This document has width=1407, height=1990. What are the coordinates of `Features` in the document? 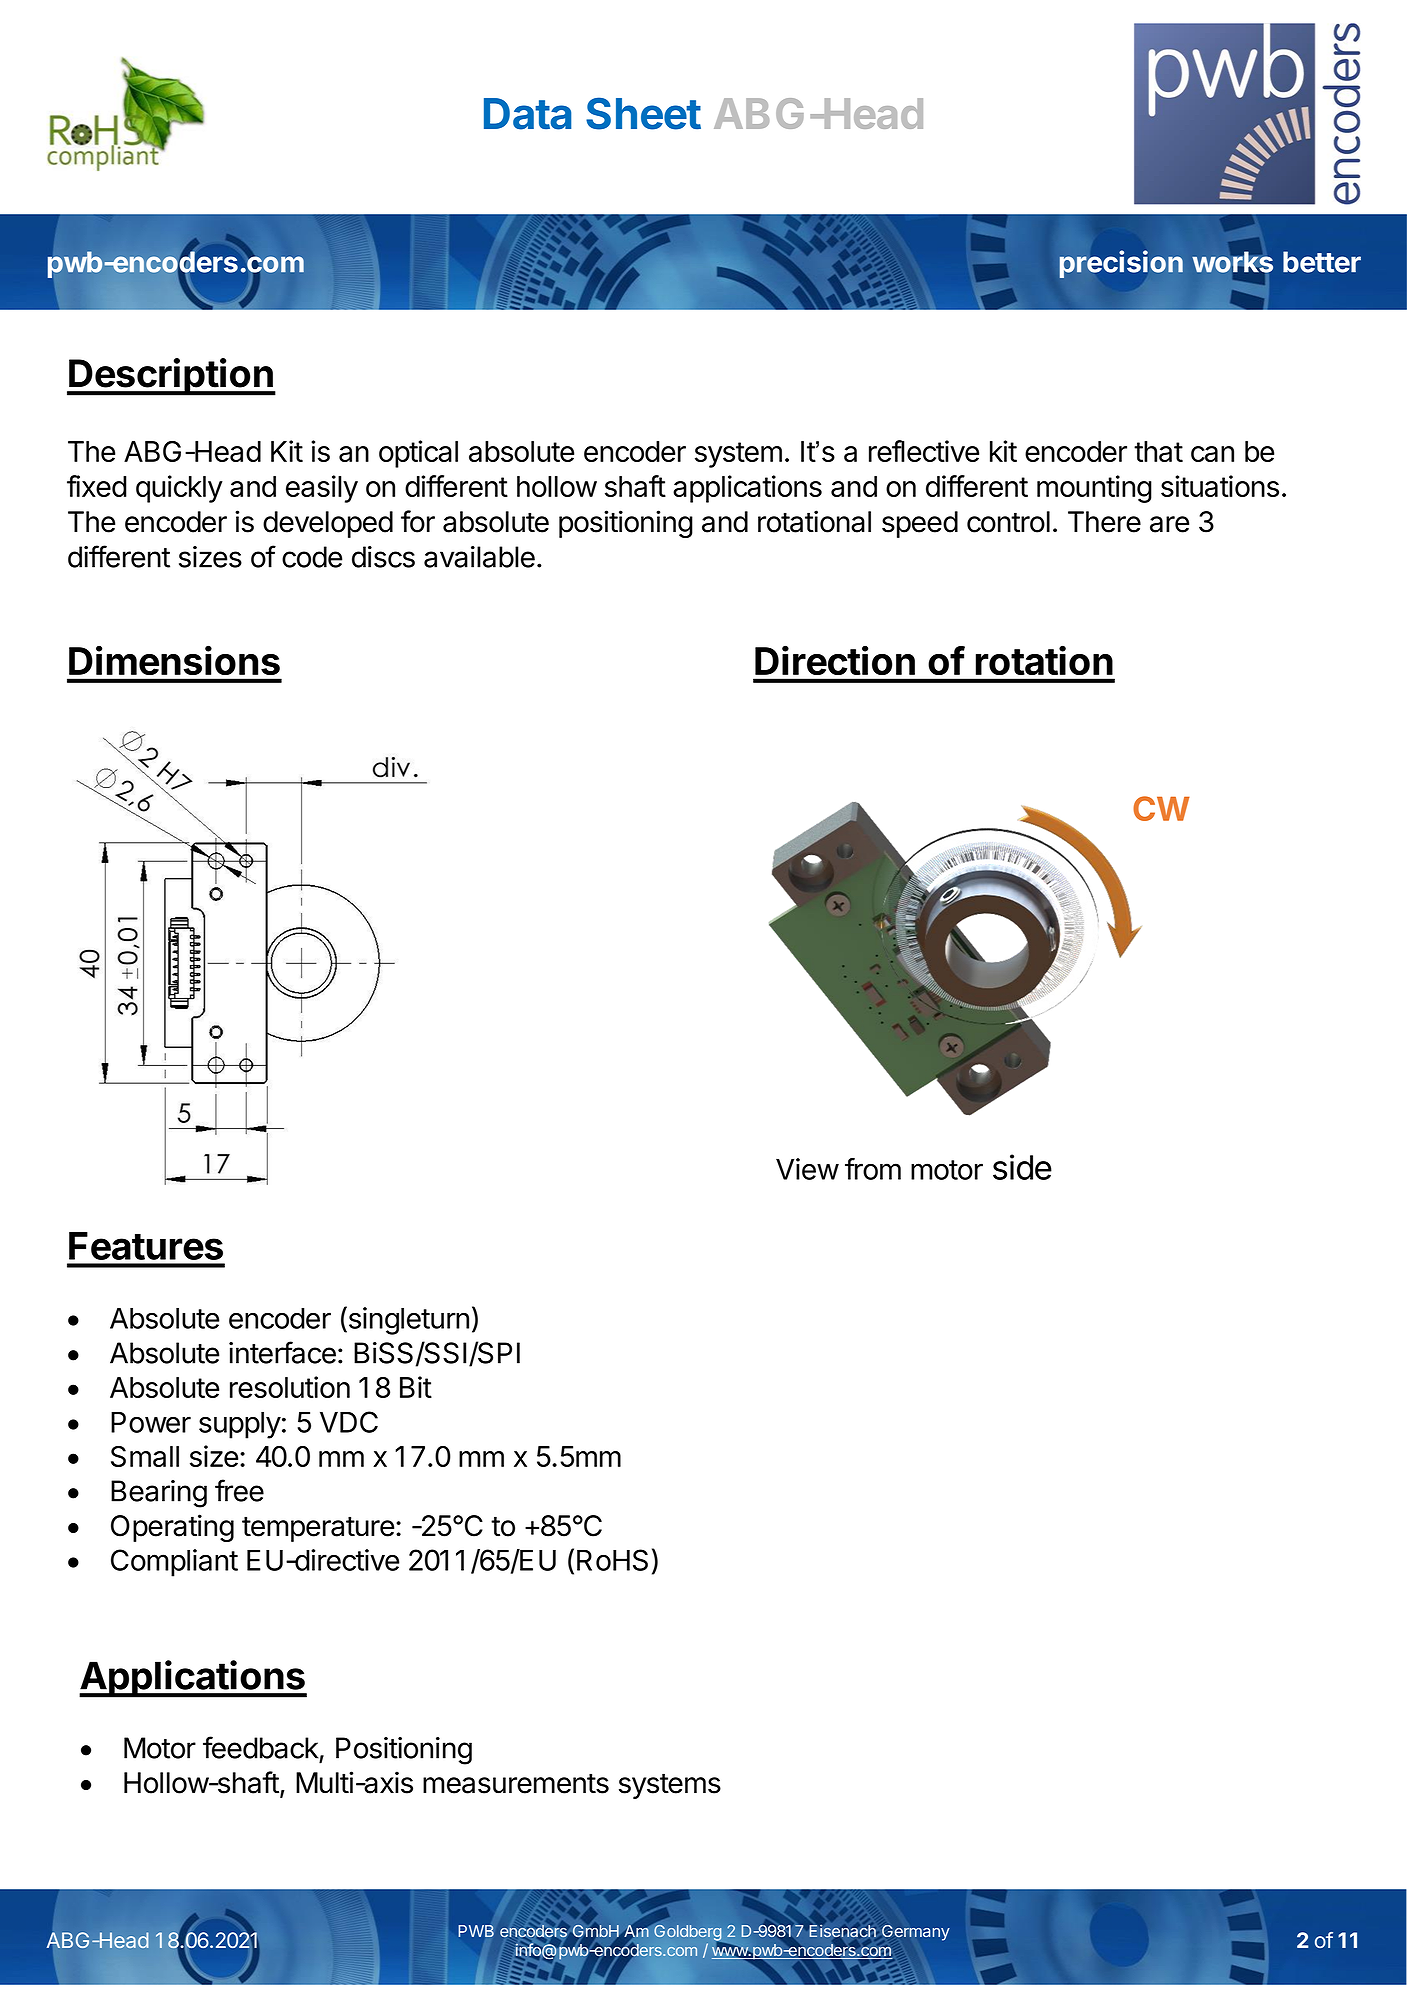 It's located at (146, 1246).
